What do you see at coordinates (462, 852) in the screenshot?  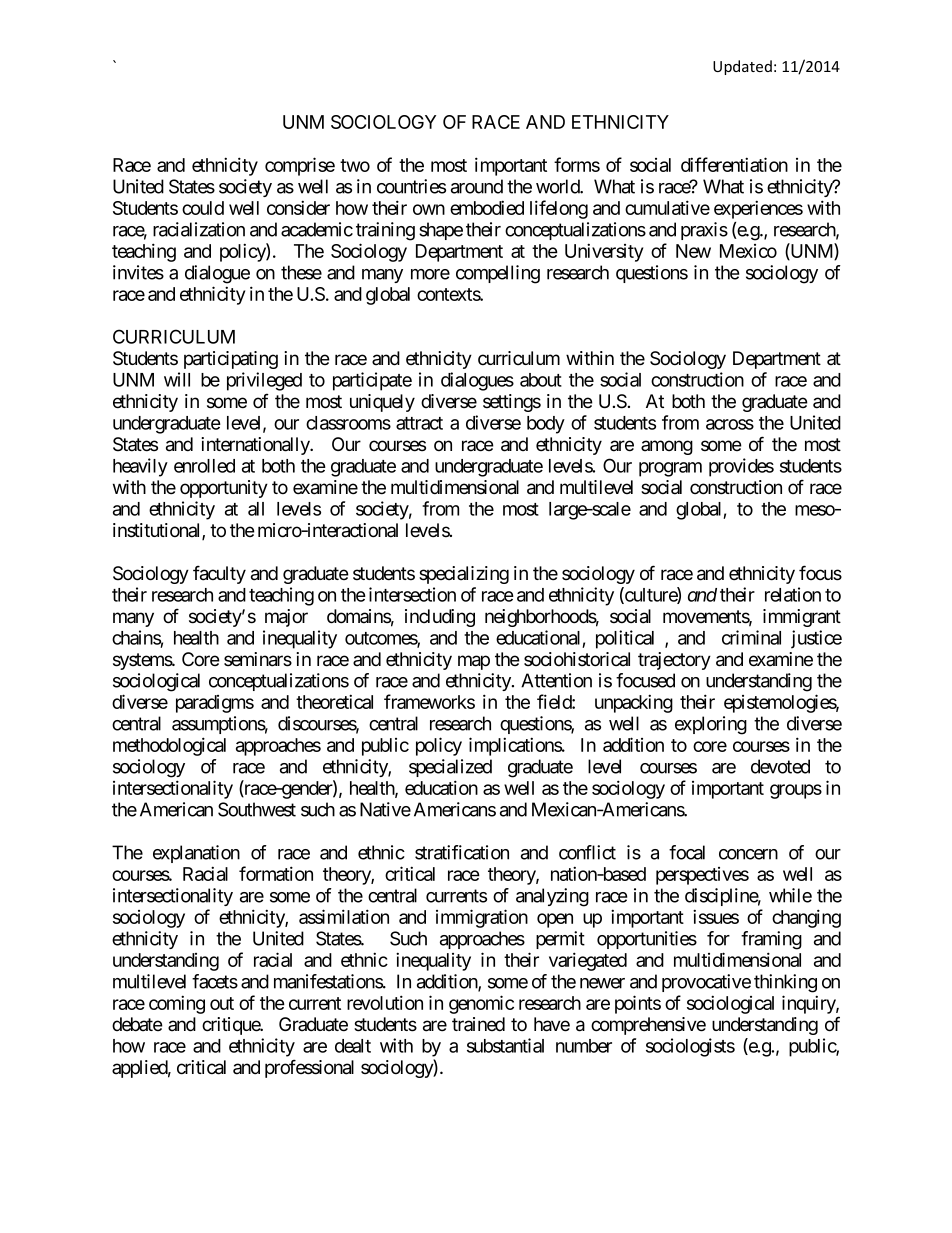 I see `stratification` at bounding box center [462, 852].
